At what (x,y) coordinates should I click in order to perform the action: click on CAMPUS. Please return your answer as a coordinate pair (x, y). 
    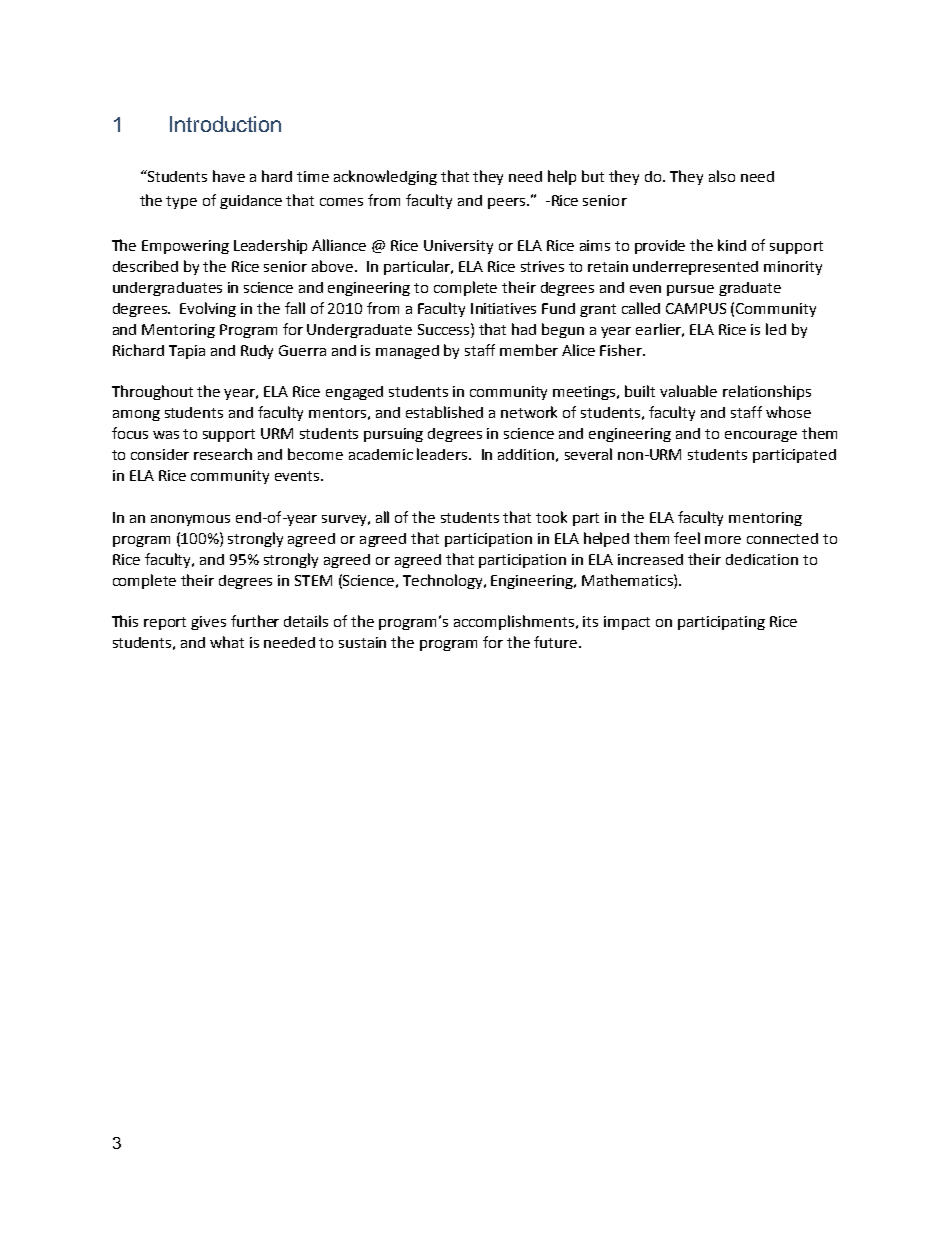
    Looking at the image, I should click on (696, 308).
